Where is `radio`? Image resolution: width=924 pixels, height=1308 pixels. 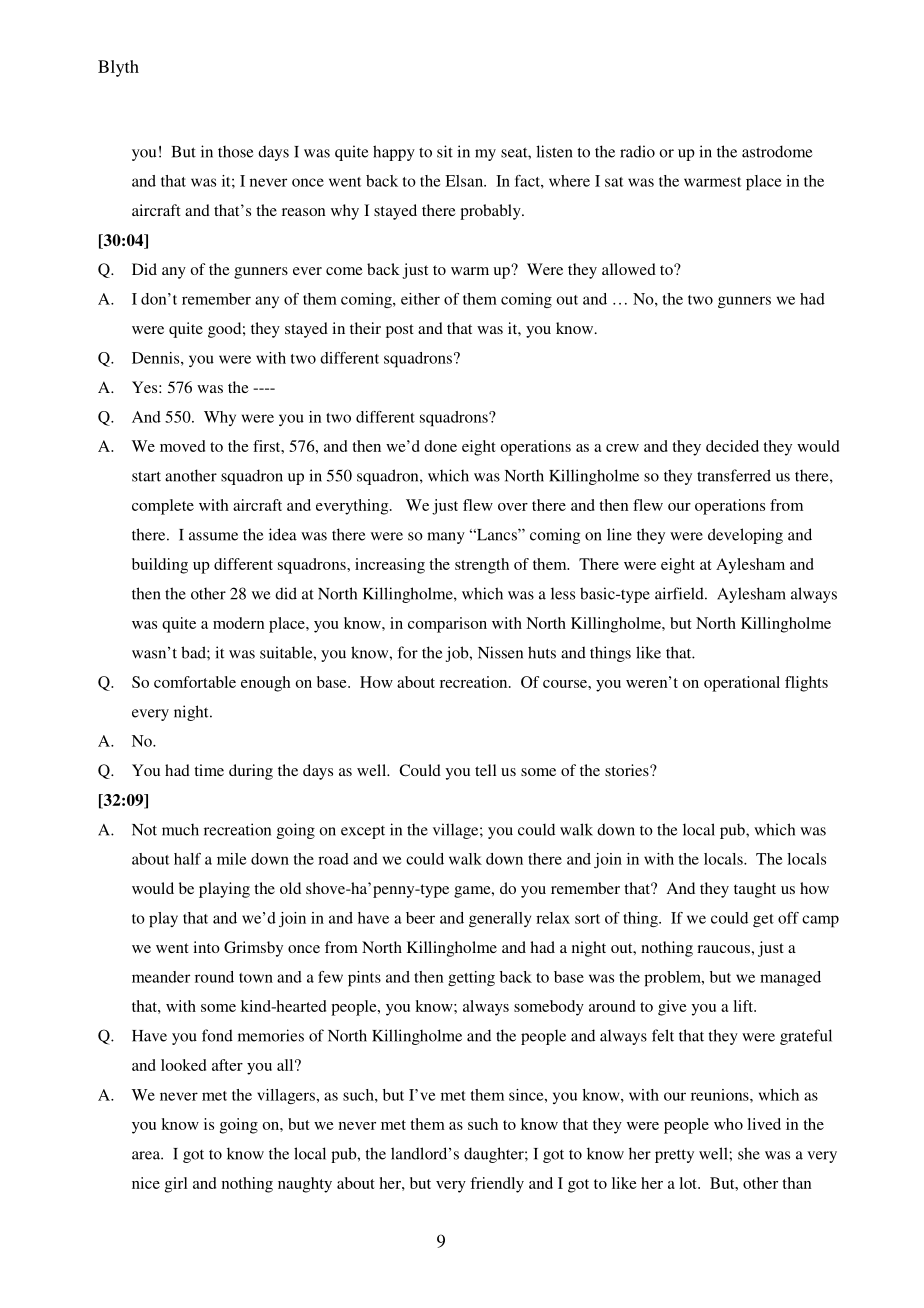 radio is located at coordinates (637, 151).
